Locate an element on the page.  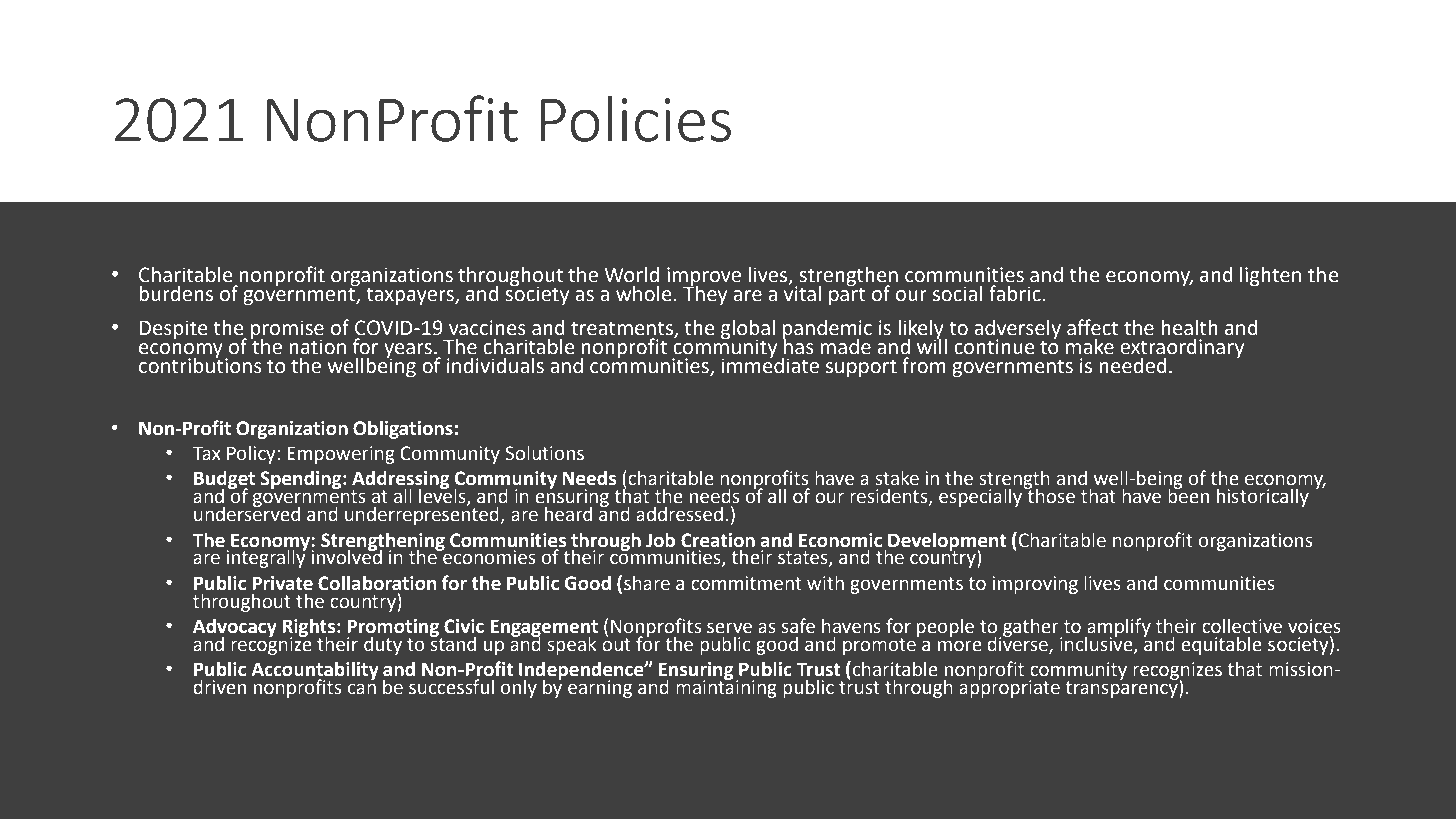
extraordinary is located at coordinates (1182, 349).
